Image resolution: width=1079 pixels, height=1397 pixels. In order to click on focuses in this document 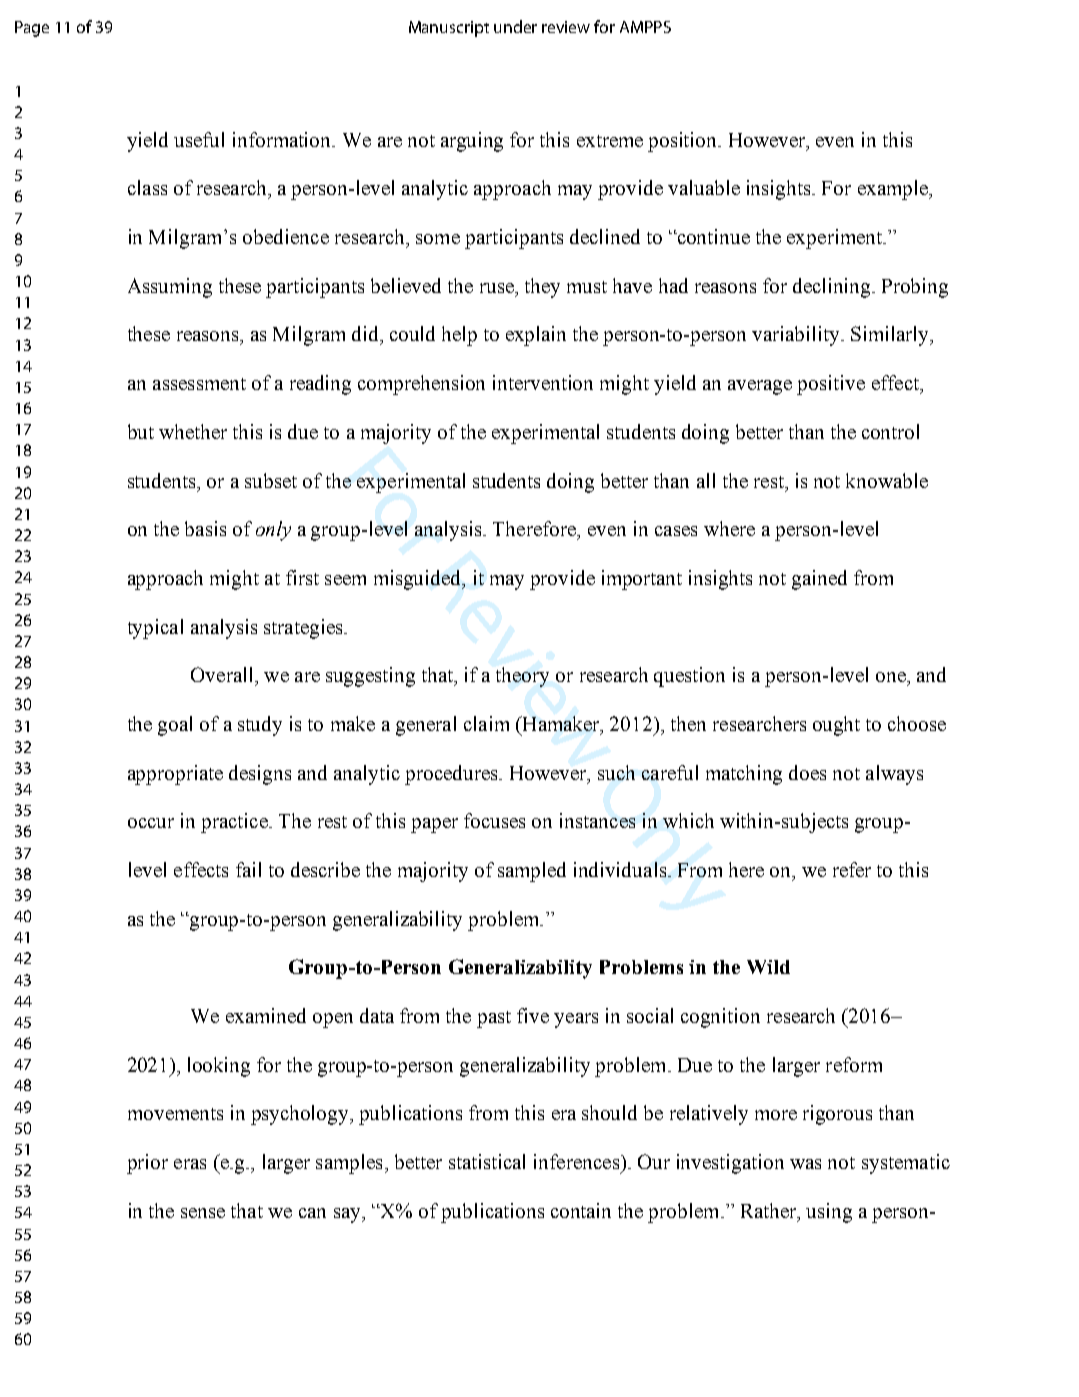, I will do `click(494, 820)`.
